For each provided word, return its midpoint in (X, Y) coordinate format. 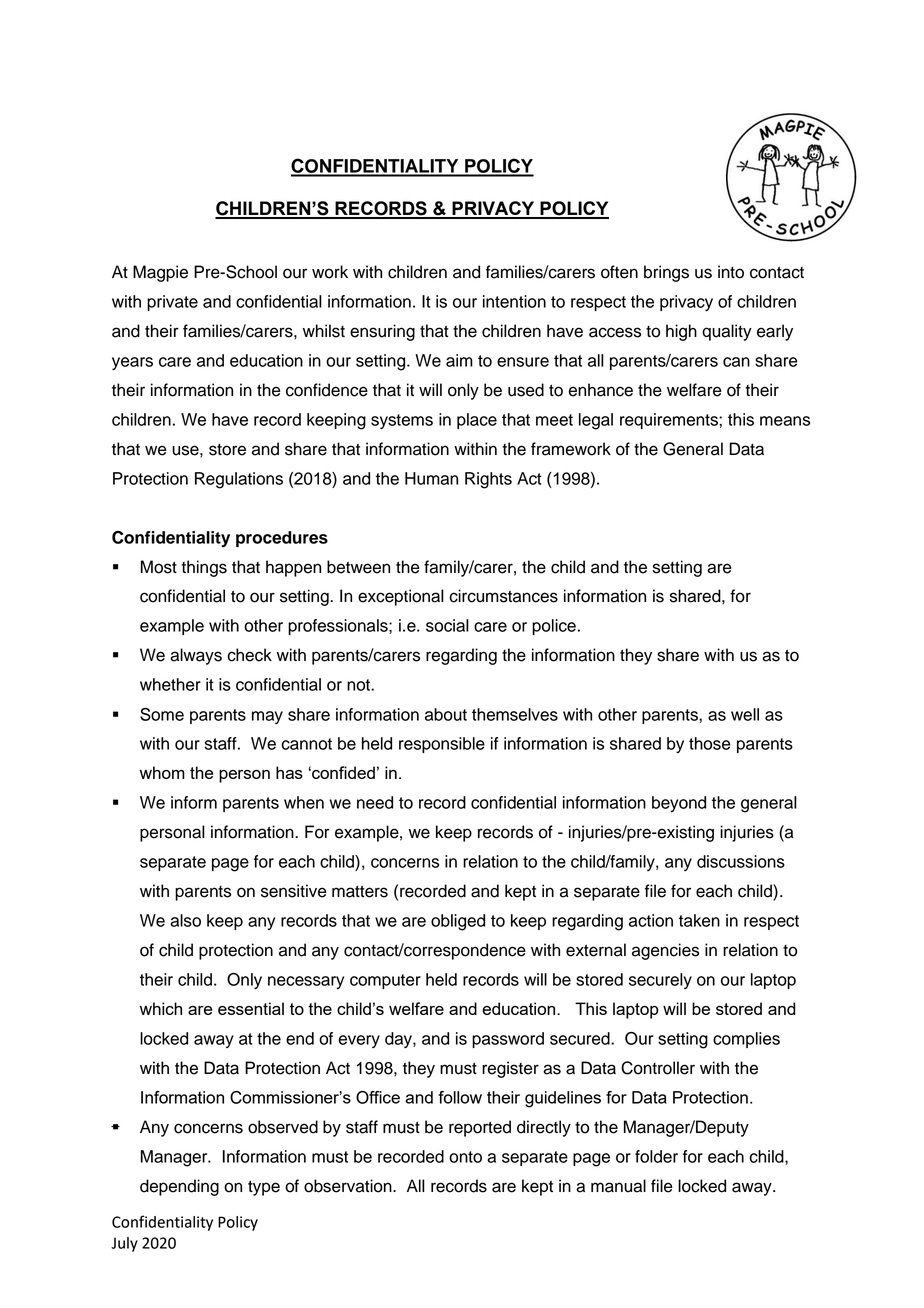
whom (162, 772)
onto (465, 1157)
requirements (670, 421)
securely (660, 981)
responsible (442, 745)
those (710, 743)
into (731, 272)
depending (179, 1187)
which (161, 1008)
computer (385, 981)
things (204, 568)
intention (514, 301)
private (172, 303)
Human (431, 478)
